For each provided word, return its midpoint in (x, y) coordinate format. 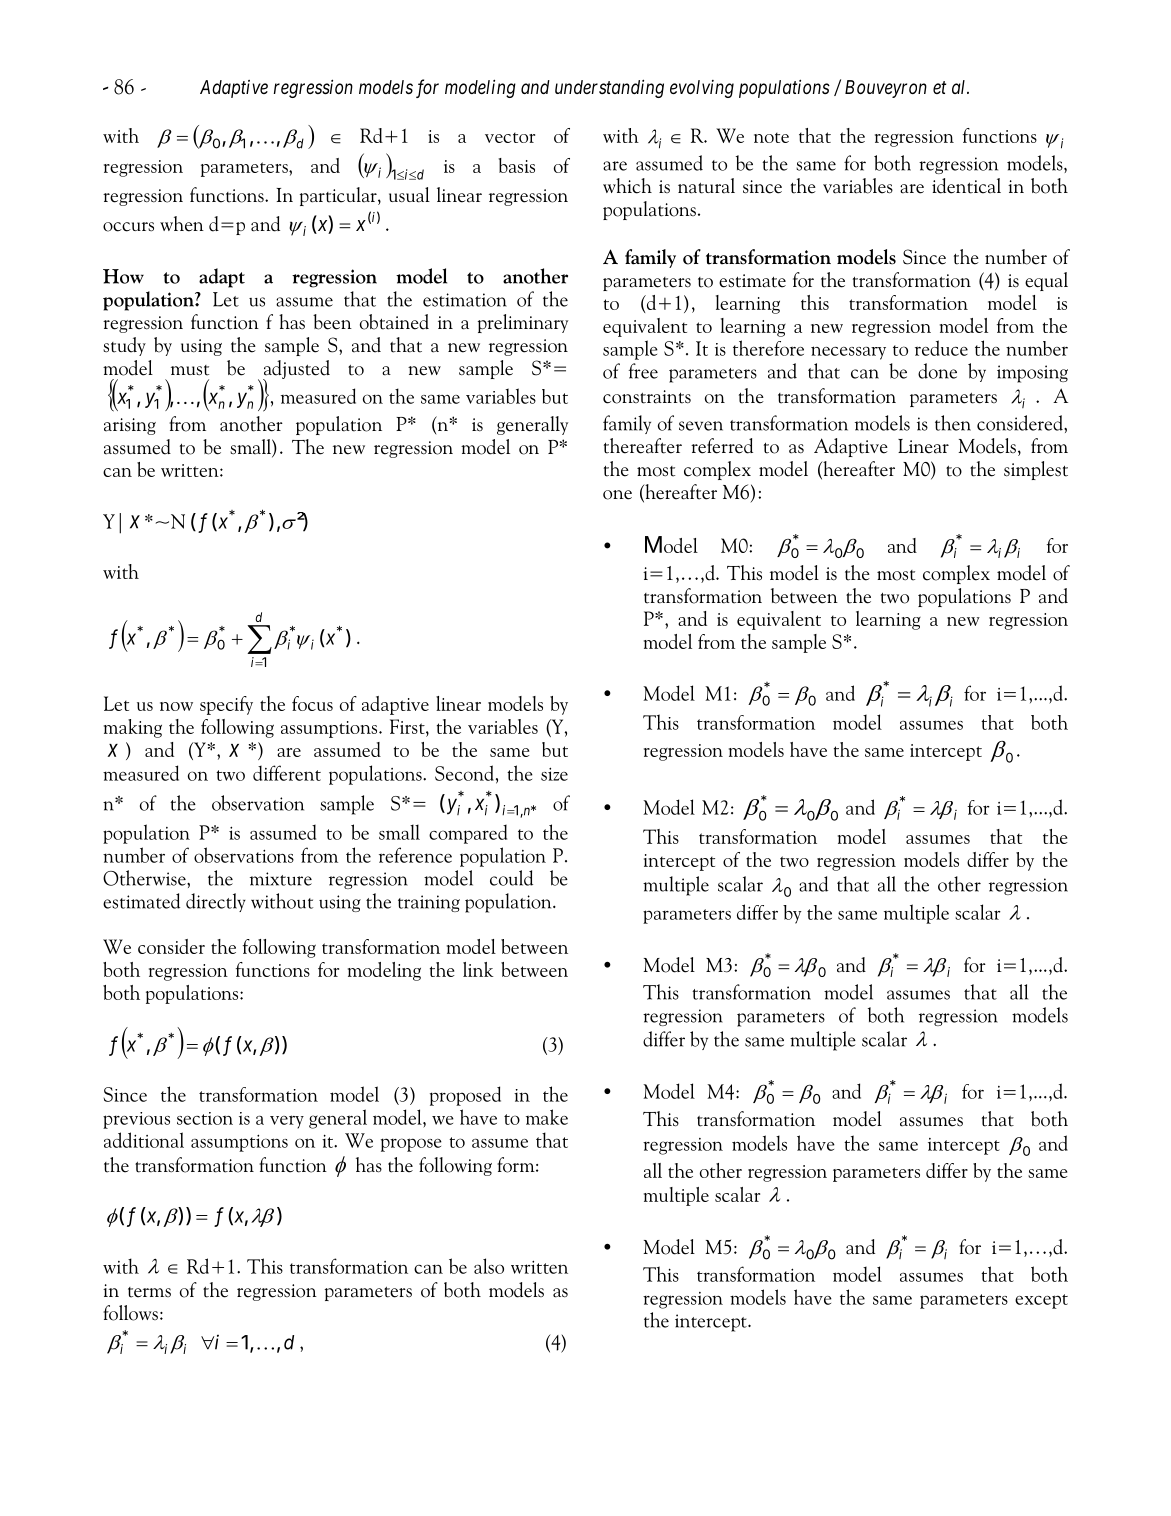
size (554, 774)
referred (722, 446)
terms (149, 1292)
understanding (609, 88)
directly (216, 902)
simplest (1036, 470)
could (511, 878)
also (489, 1266)
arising (130, 426)
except (1041, 1301)
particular (339, 196)
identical (966, 186)
